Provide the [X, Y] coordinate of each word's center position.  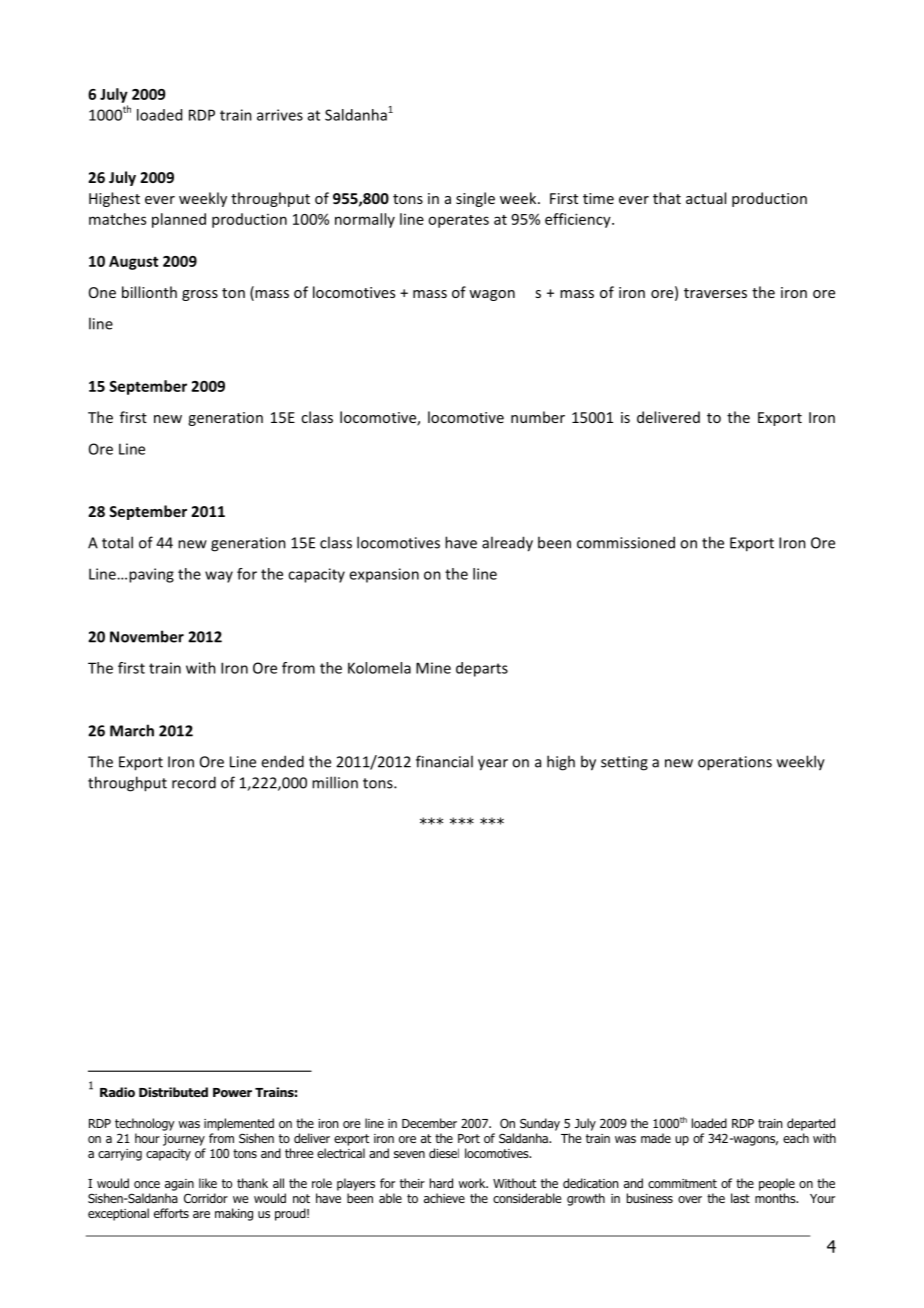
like [208, 1183]
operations [735, 763]
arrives [280, 115]
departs [482, 669]
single [475, 199]
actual [706, 198]
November [147, 636]
